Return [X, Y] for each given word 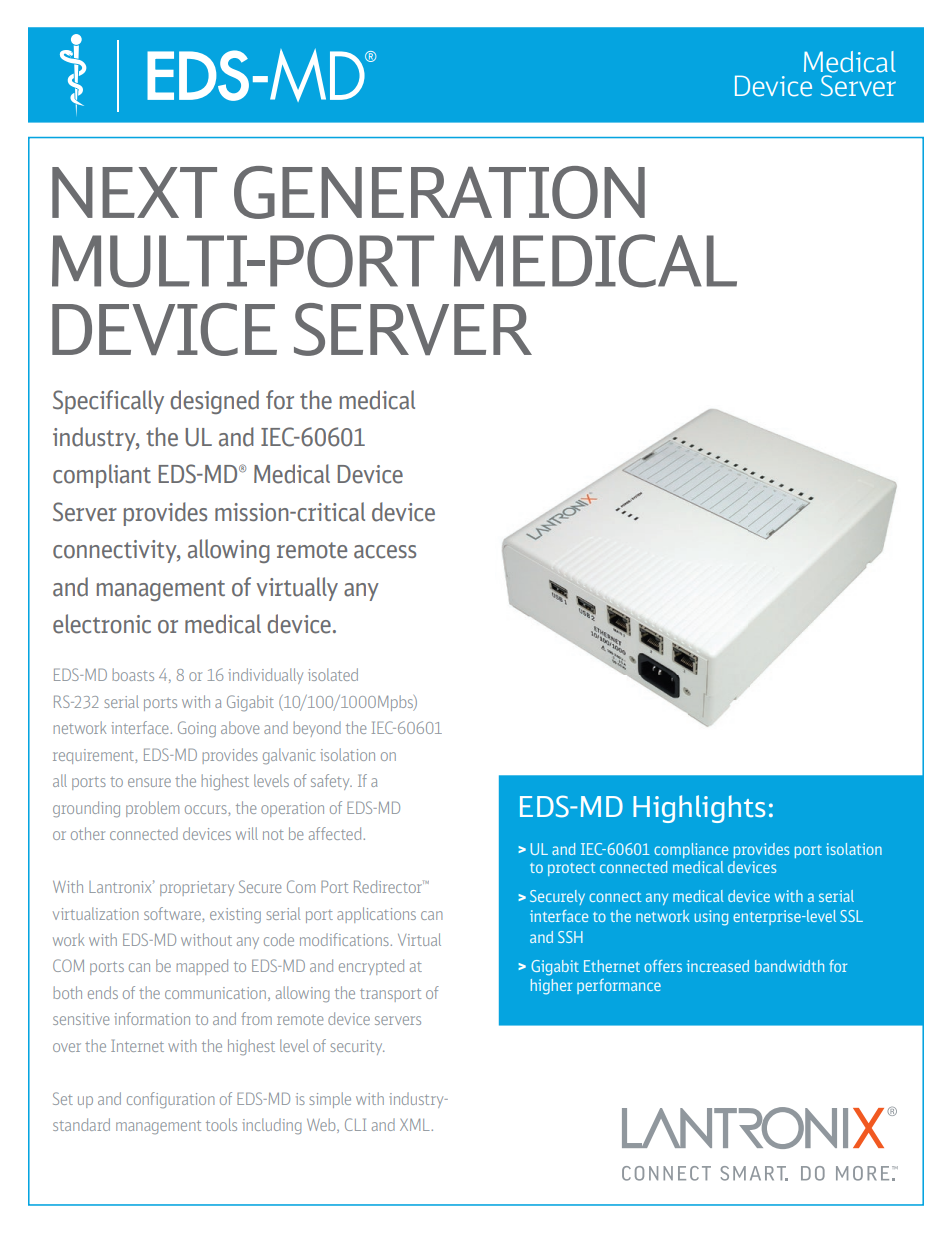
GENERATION [439, 192]
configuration [170, 1100]
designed [214, 402]
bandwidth [789, 966]
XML [415, 1125]
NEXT [134, 192]
